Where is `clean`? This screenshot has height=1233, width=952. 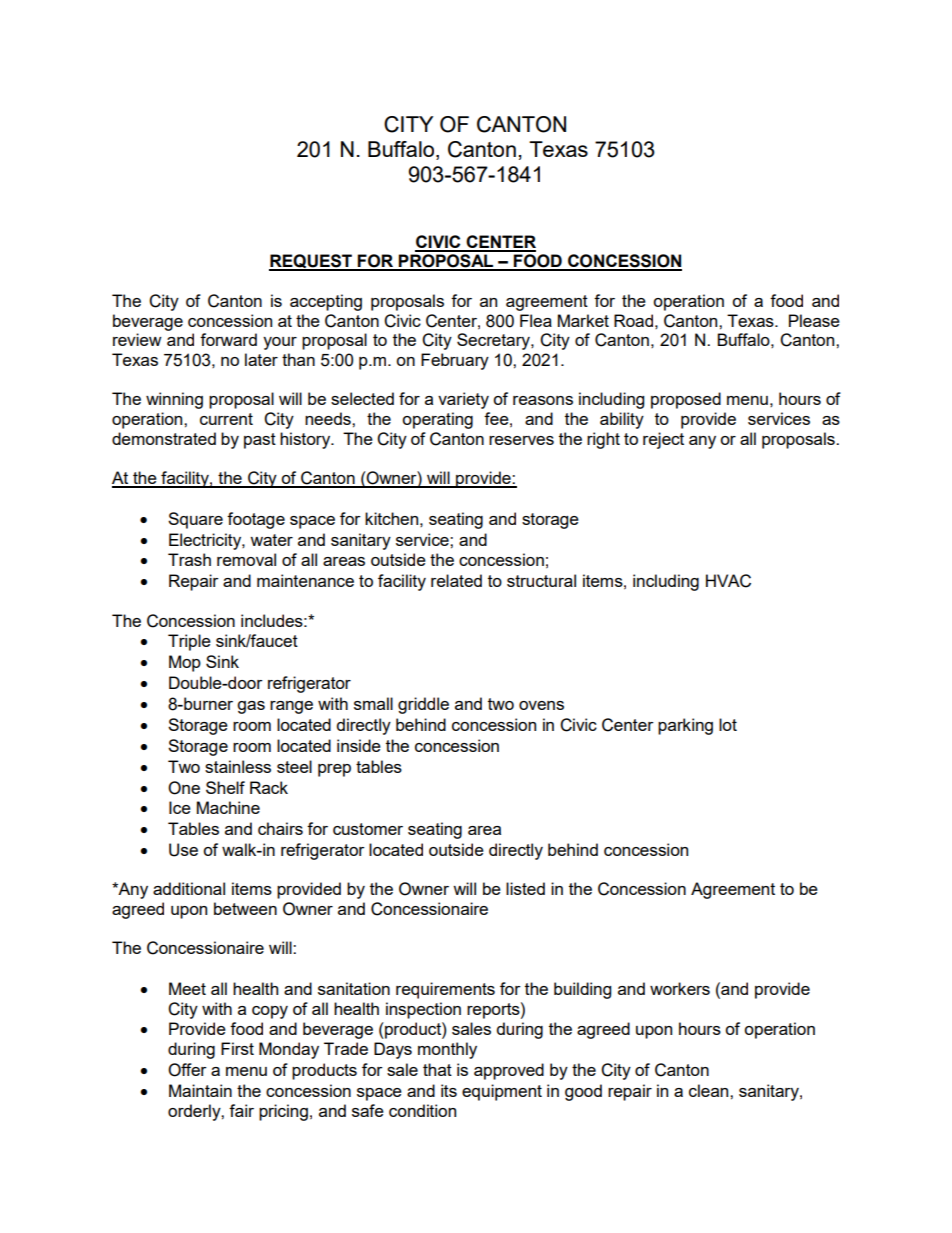
clean is located at coordinates (710, 1090).
